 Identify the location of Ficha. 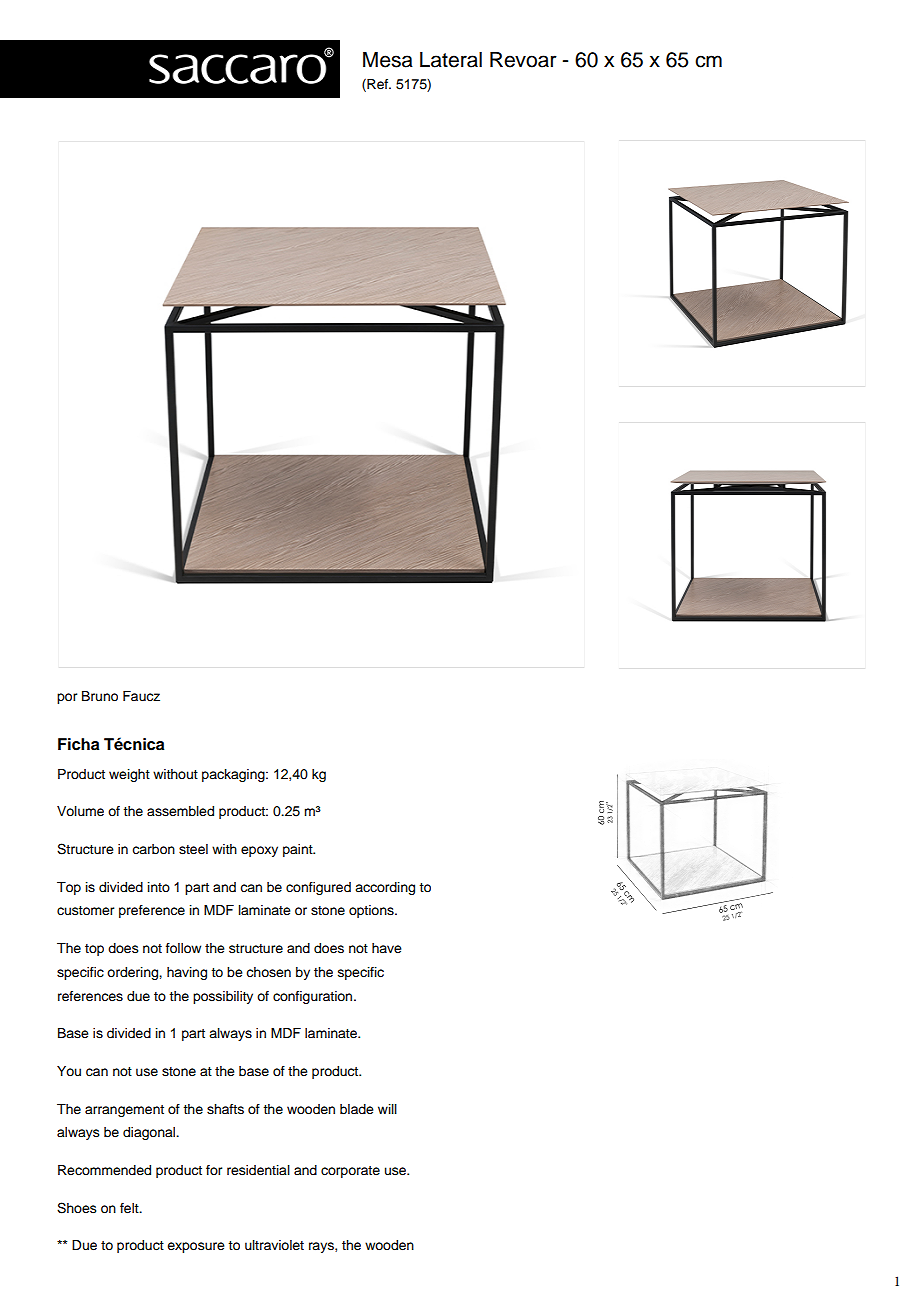
(79, 744).
